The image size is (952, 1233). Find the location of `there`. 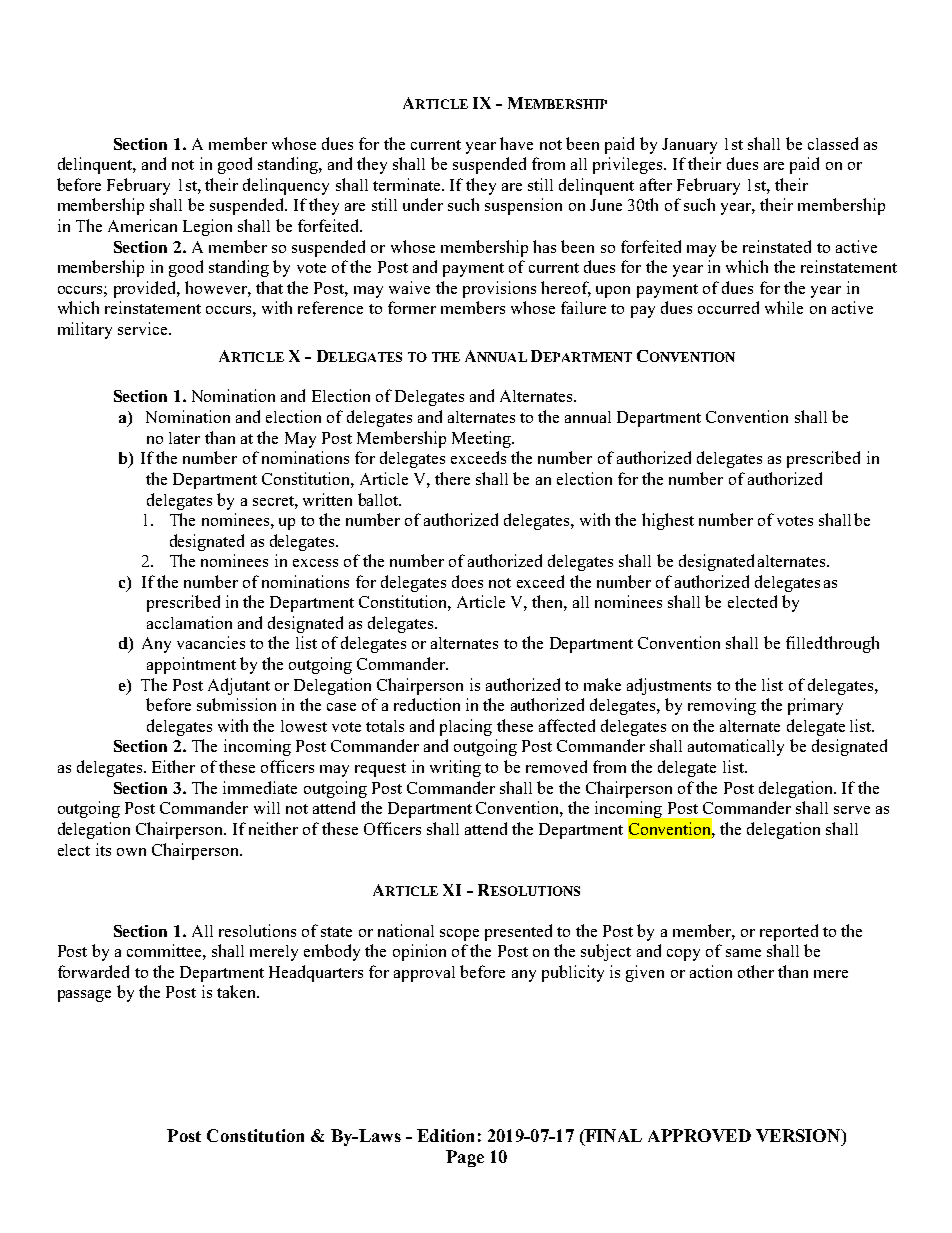

there is located at coordinates (452, 478).
